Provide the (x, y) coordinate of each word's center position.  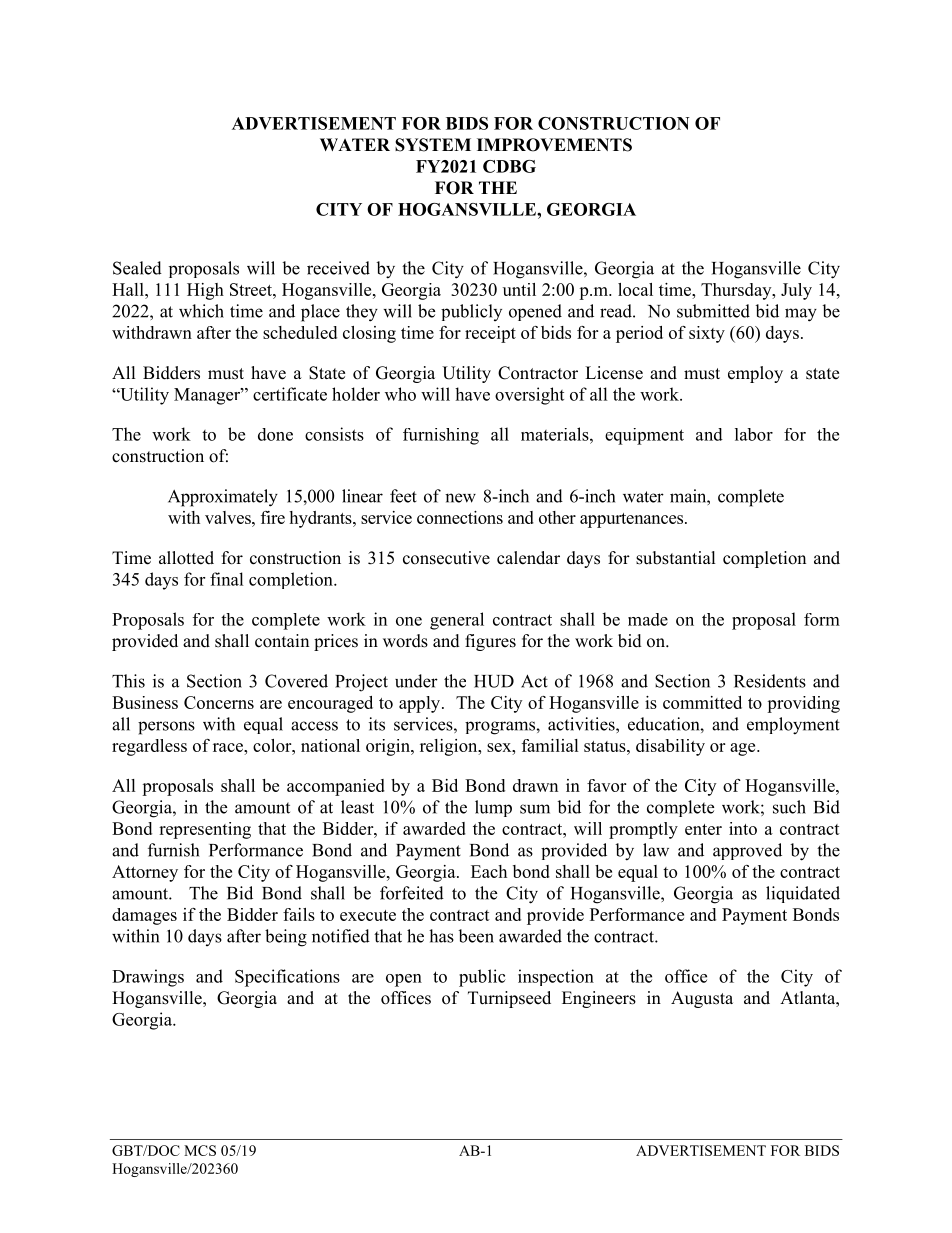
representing (205, 830)
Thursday (737, 291)
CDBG (509, 166)
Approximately (223, 498)
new (460, 498)
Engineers (599, 999)
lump (493, 808)
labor (754, 434)
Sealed (137, 268)
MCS (200, 1150)
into (743, 828)
